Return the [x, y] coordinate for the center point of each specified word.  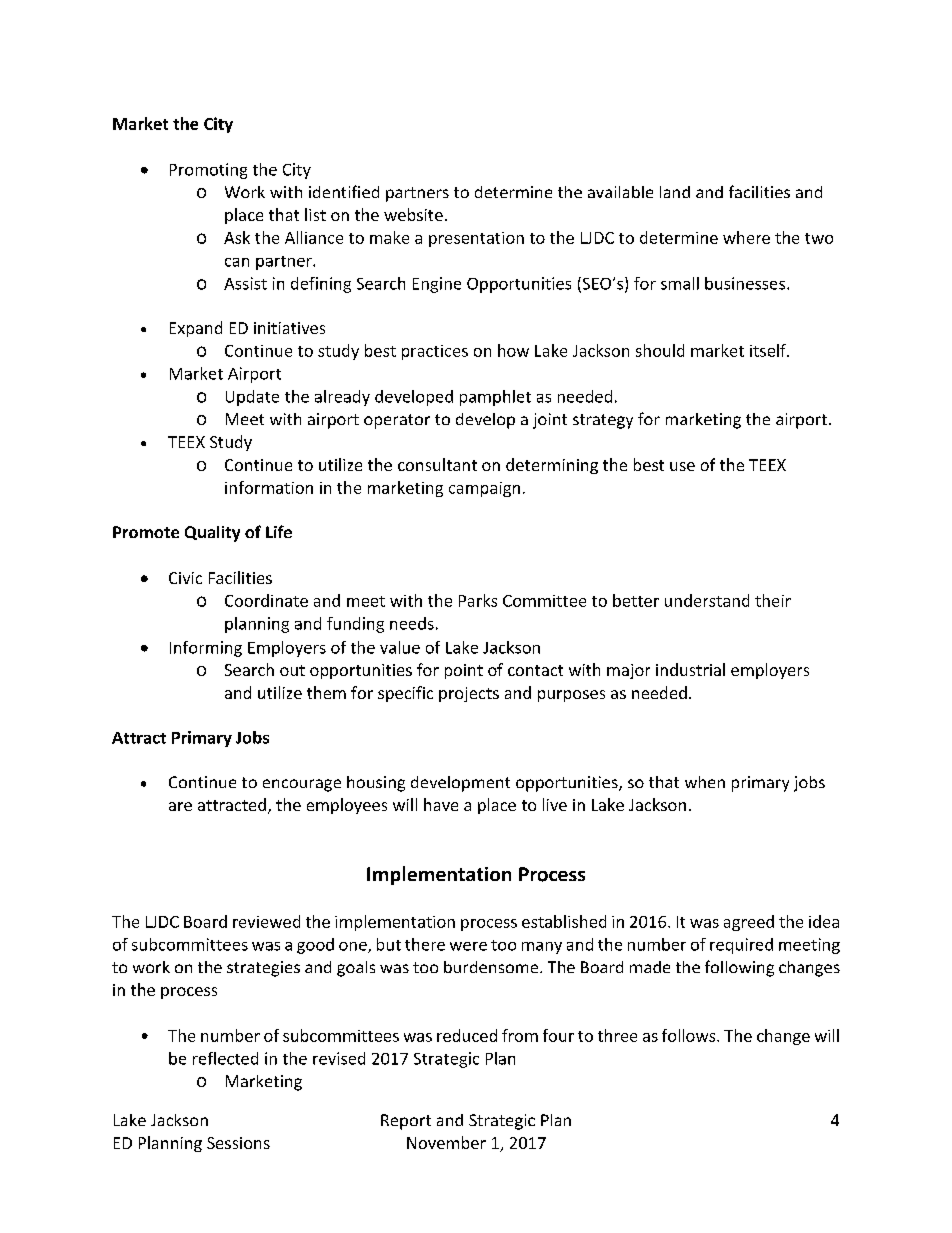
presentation [476, 239]
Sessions [238, 1143]
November [446, 1142]
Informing [206, 649]
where [746, 237]
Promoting [208, 171]
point [464, 671]
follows [690, 1035]
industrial [690, 669]
